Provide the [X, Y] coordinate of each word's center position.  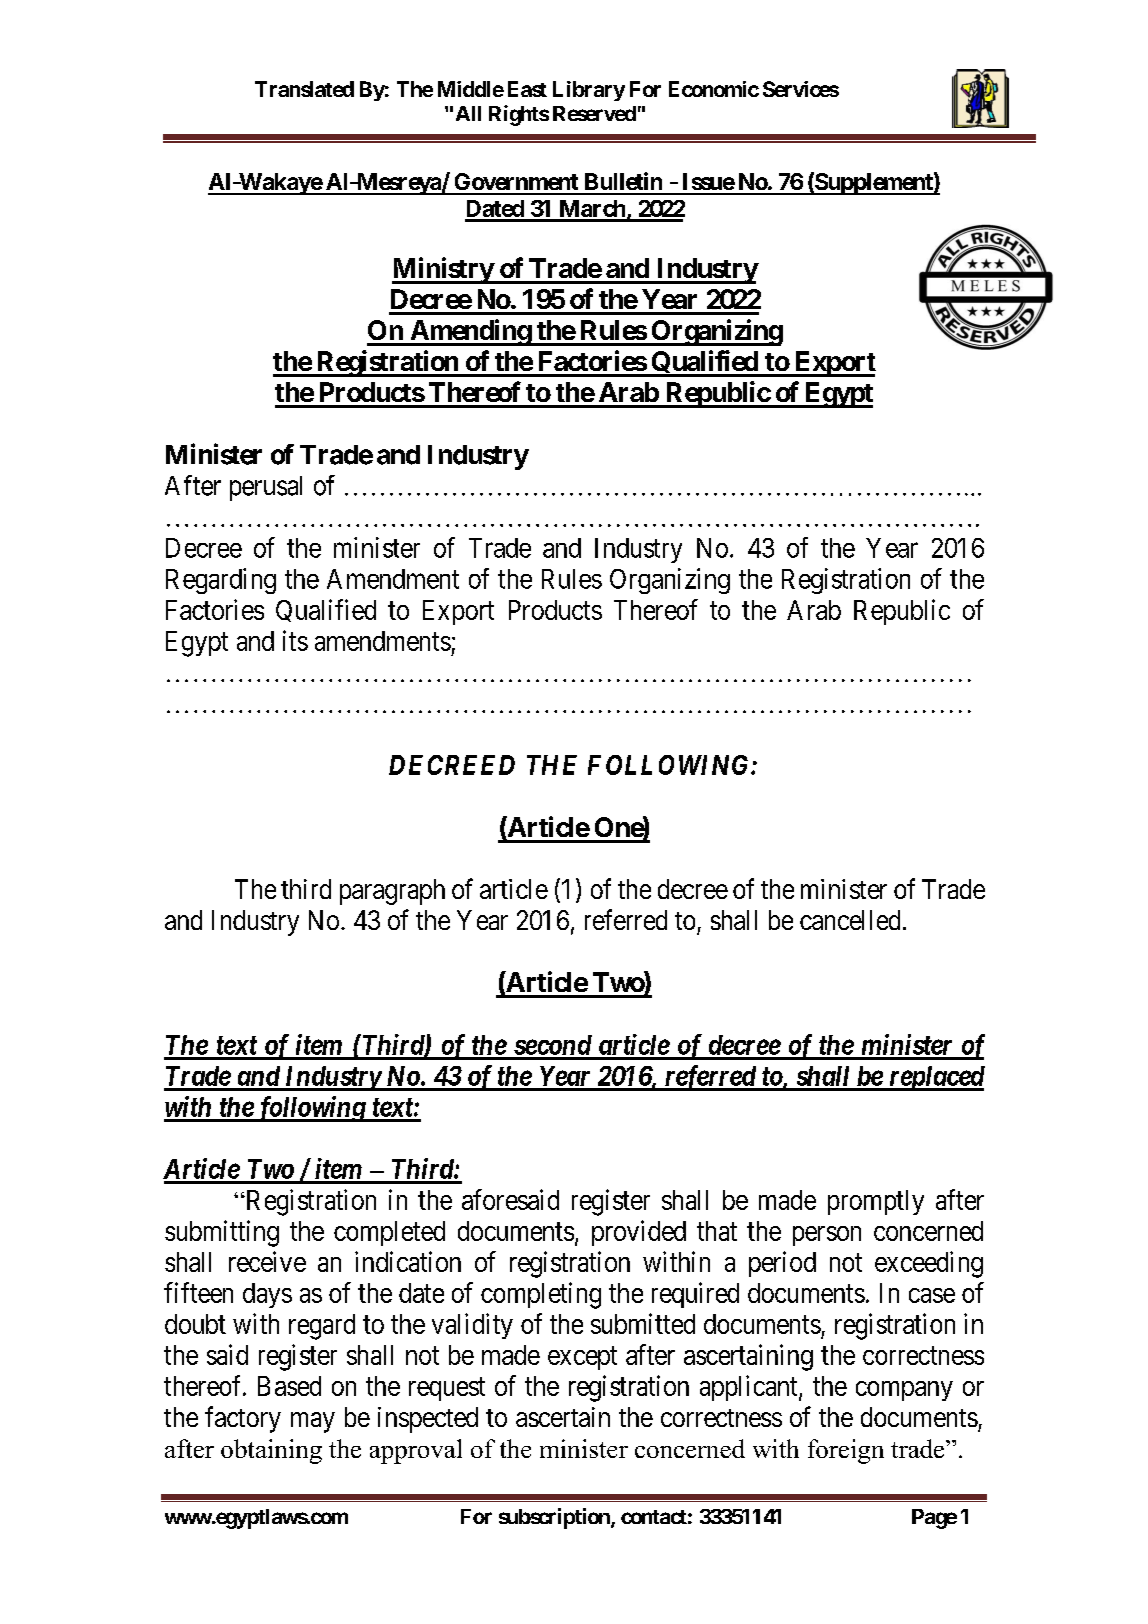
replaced [935, 1078]
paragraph [392, 892]
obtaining [271, 1451]
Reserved [594, 113]
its [295, 640]
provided [639, 1233]
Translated [304, 89]
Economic [714, 89]
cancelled [850, 920]
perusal [266, 488]
